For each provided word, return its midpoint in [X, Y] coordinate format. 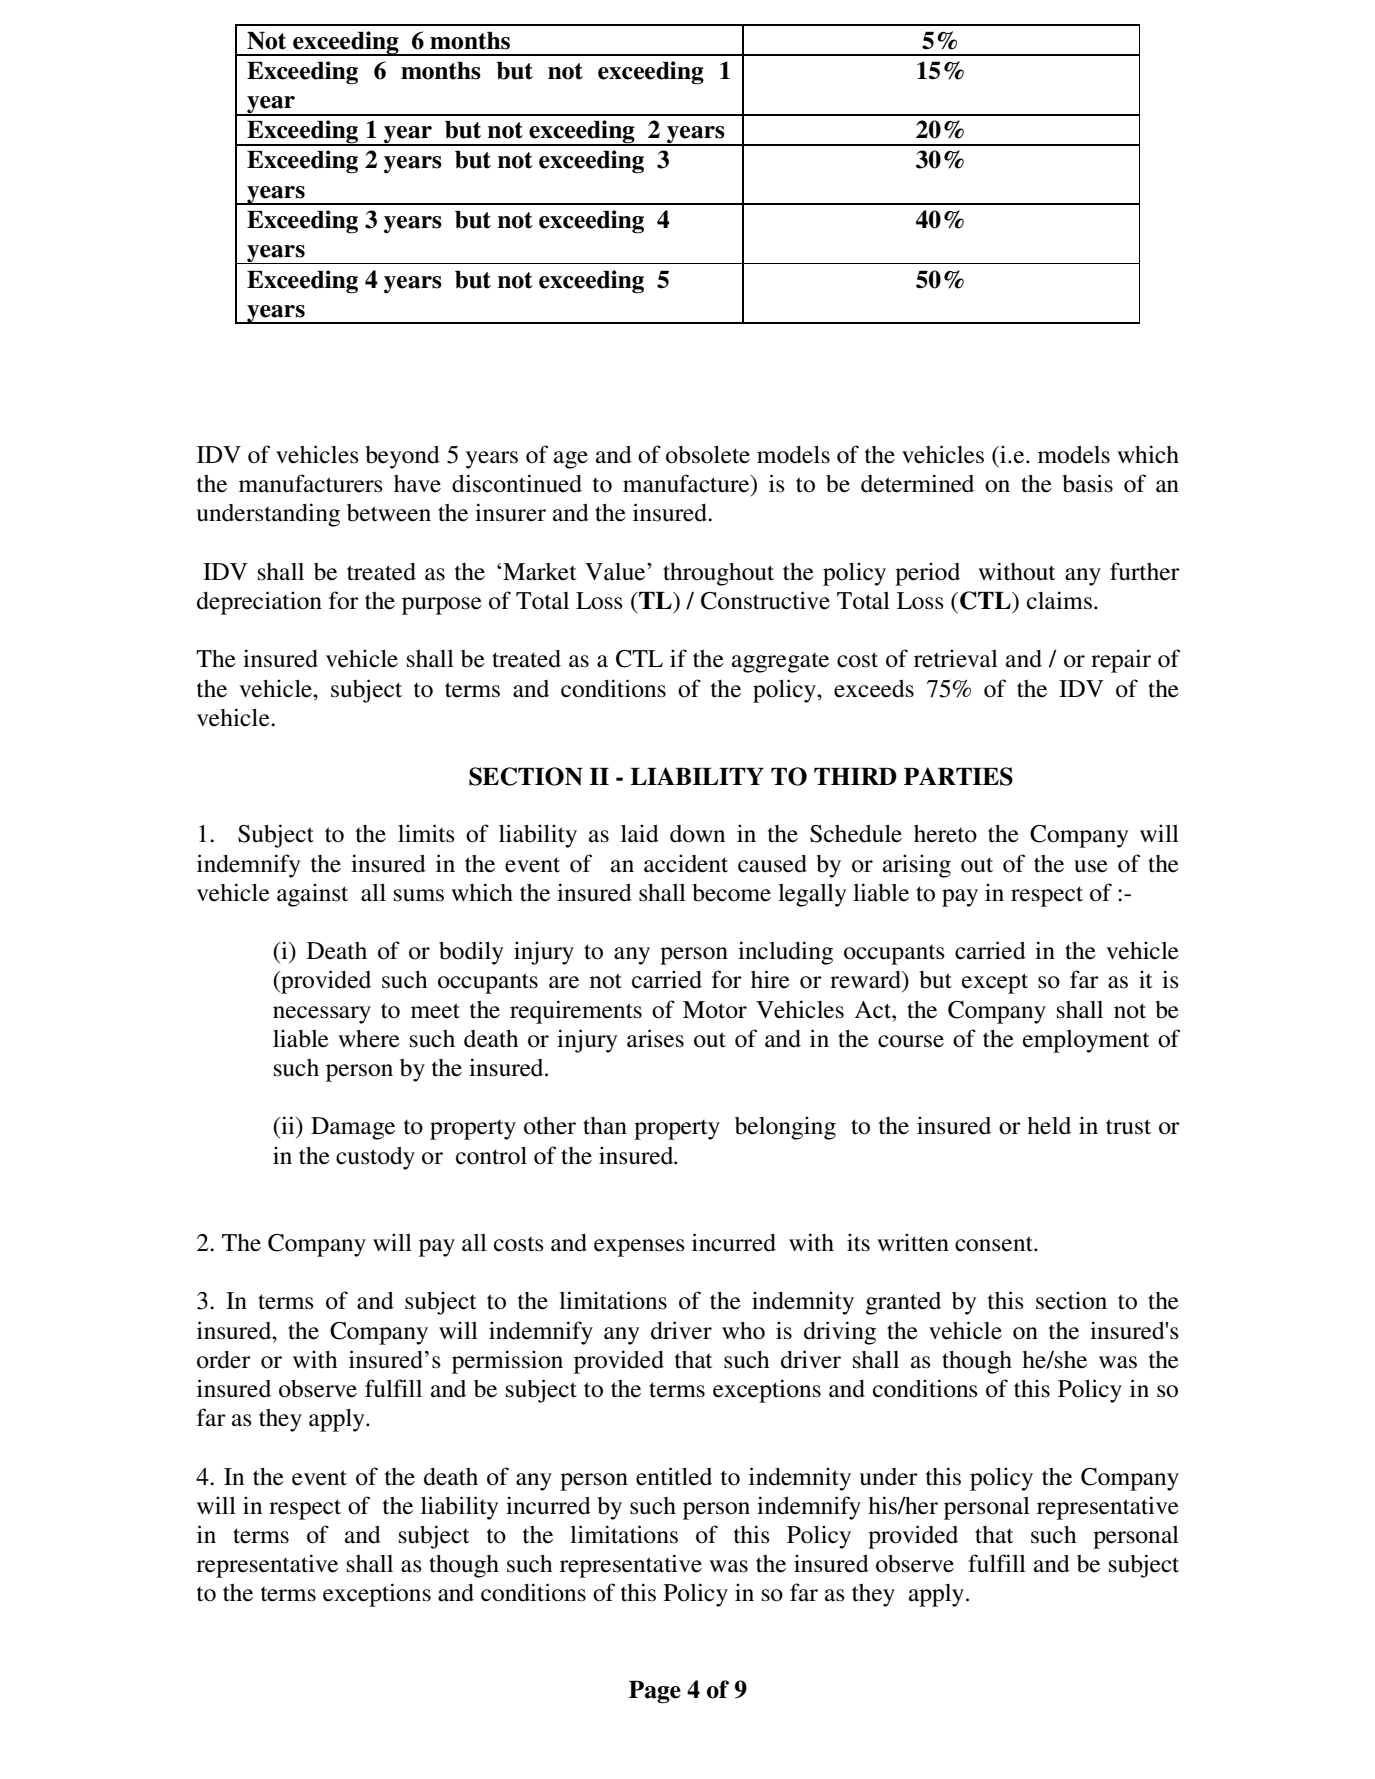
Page [655, 1692]
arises [655, 1038]
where [369, 1039]
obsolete [708, 454]
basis [1087, 483]
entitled [674, 1476]
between [389, 513]
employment [1086, 1041]
